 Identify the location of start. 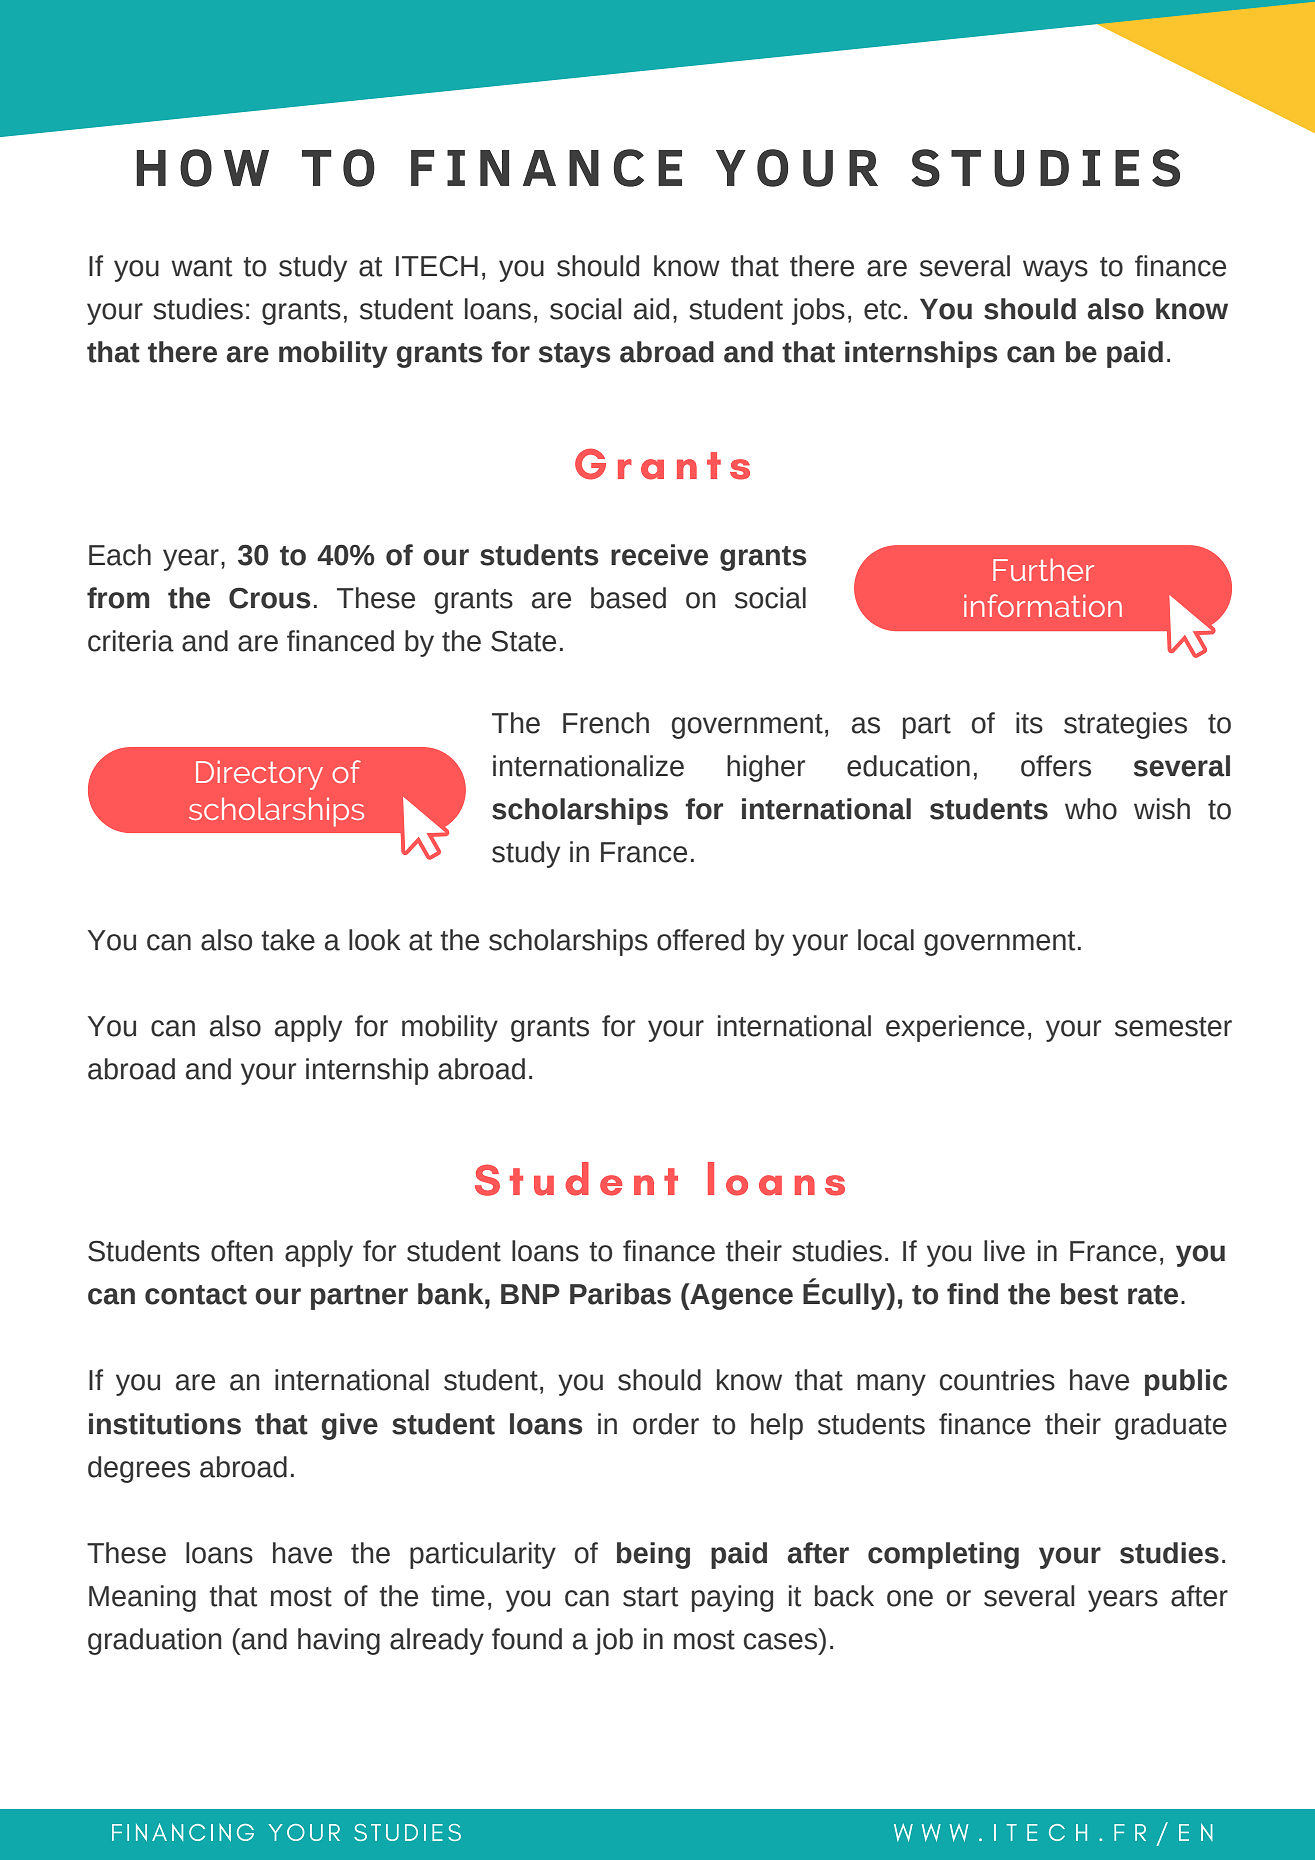
(650, 1597).
